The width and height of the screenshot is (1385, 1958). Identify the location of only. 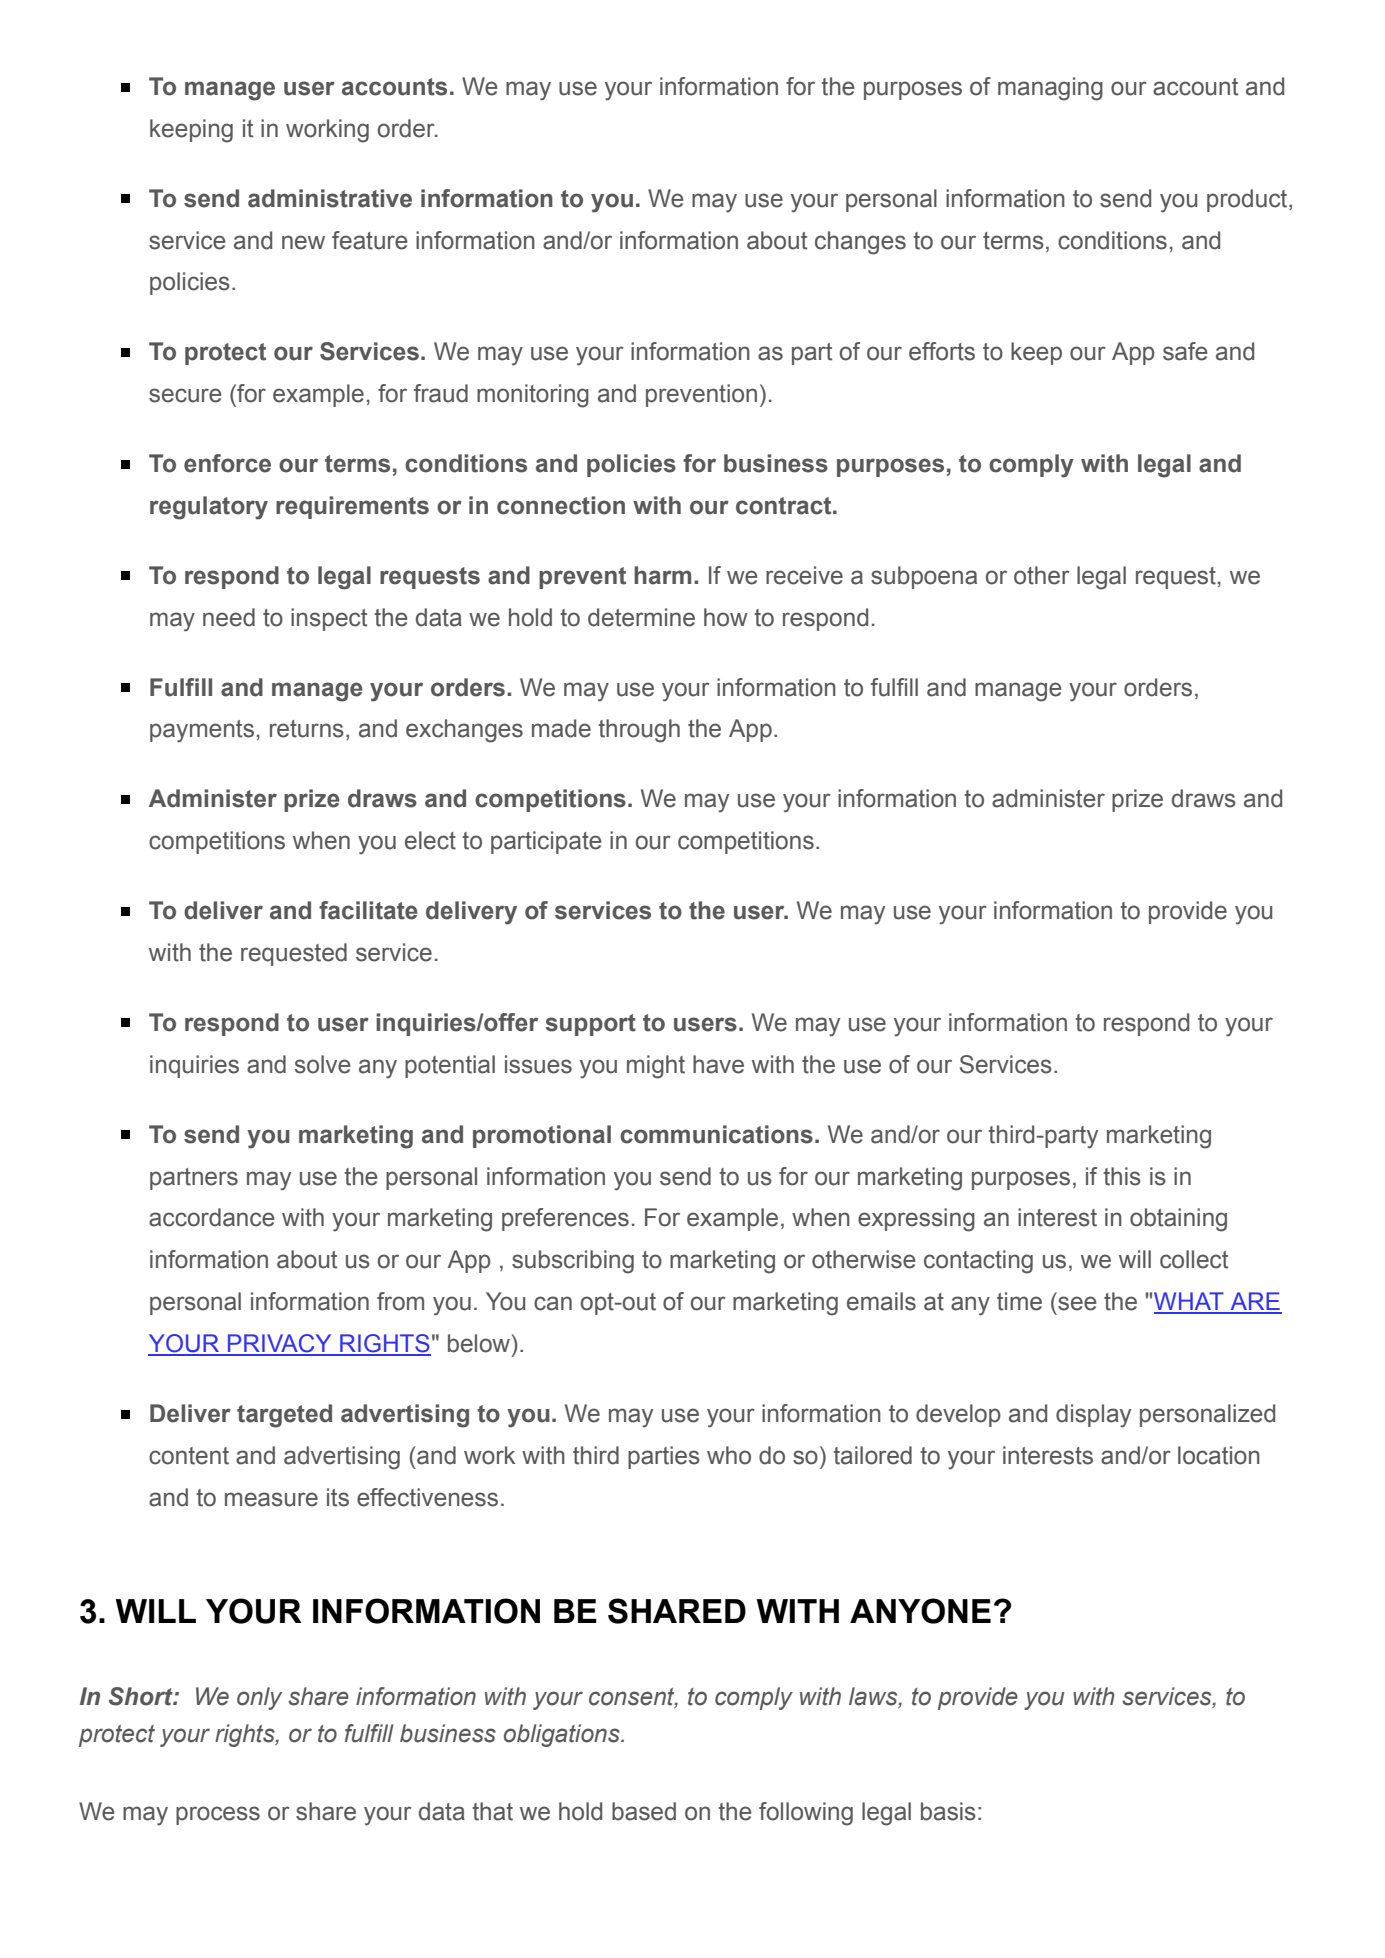
(259, 1698).
